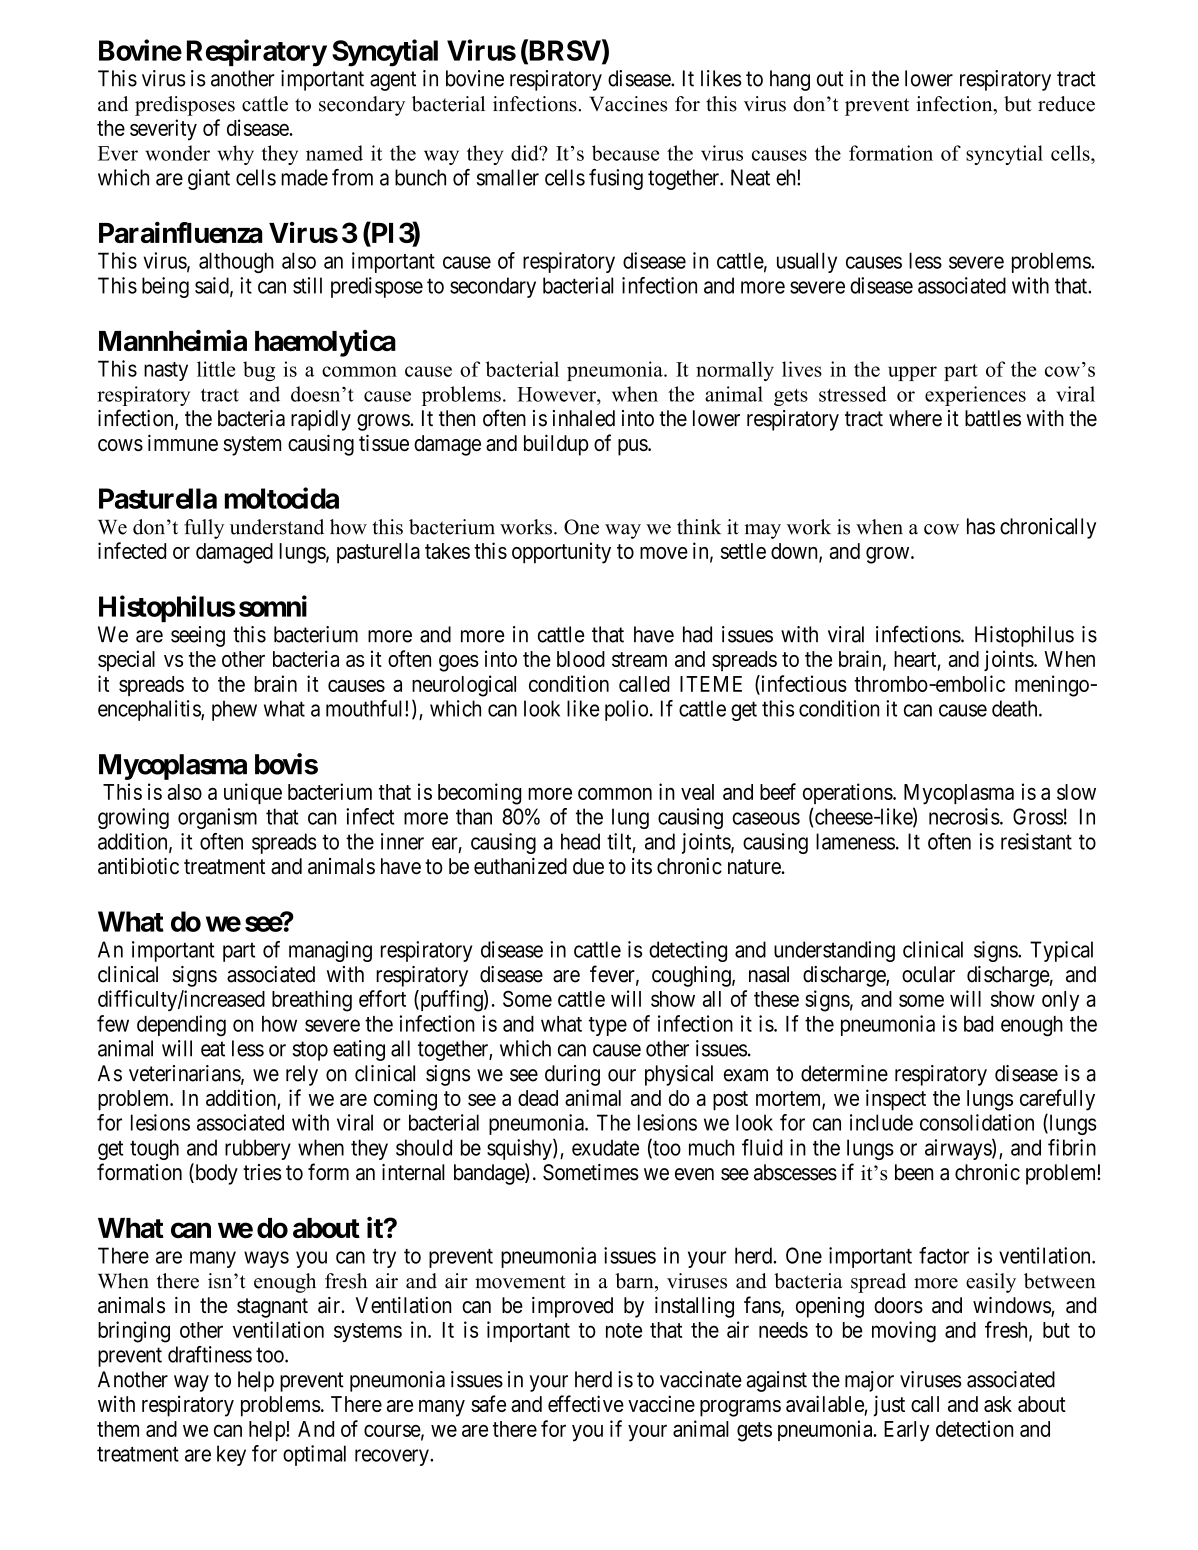 Image resolution: width=1198 pixels, height=1550 pixels. What do you see at coordinates (1066, 104) in the screenshot?
I see `reduce` at bounding box center [1066, 104].
